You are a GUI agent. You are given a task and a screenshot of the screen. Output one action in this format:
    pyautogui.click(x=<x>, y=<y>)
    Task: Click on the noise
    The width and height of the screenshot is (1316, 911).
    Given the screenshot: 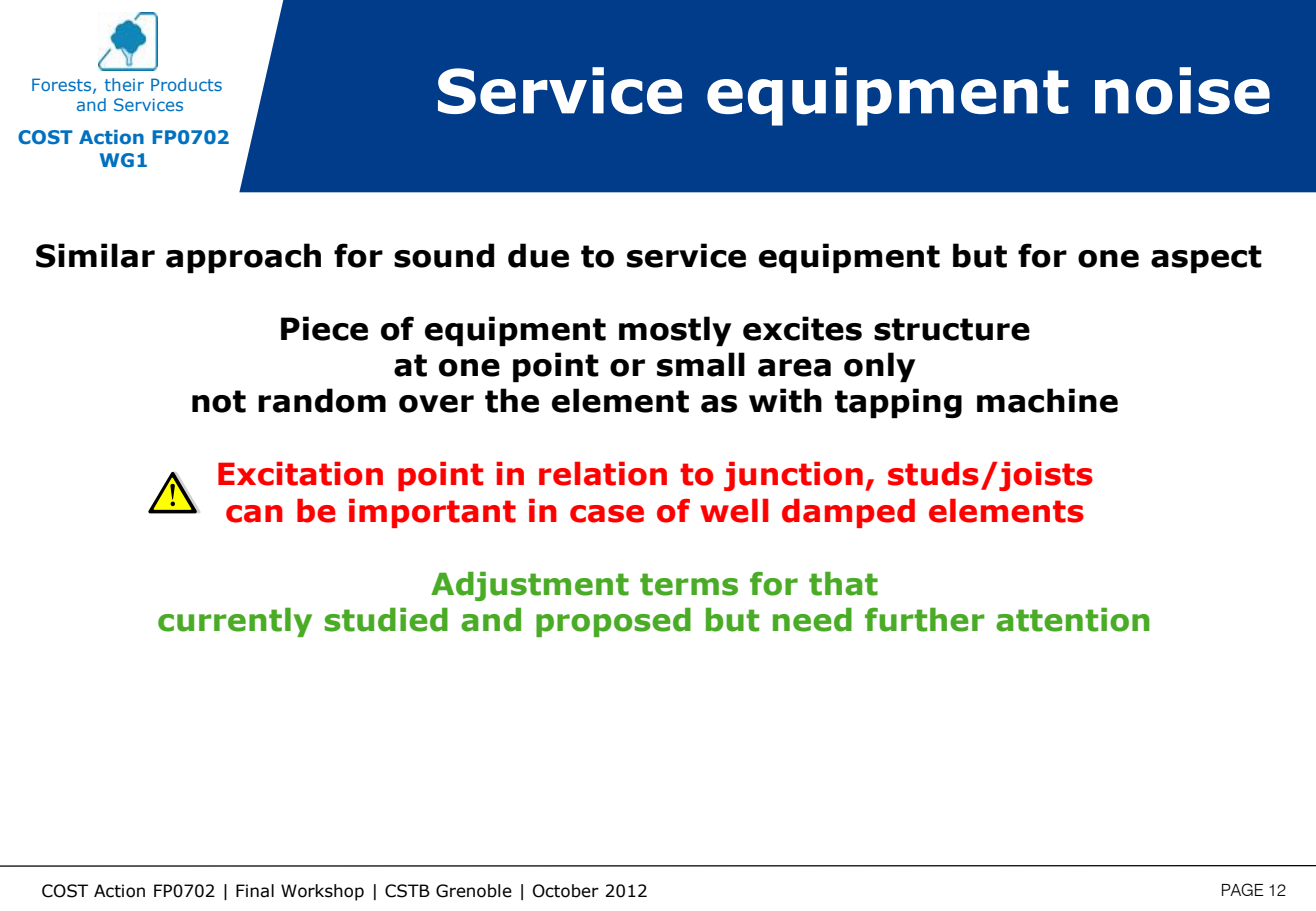 What is the action you would take?
    pyautogui.click(x=1182, y=91)
